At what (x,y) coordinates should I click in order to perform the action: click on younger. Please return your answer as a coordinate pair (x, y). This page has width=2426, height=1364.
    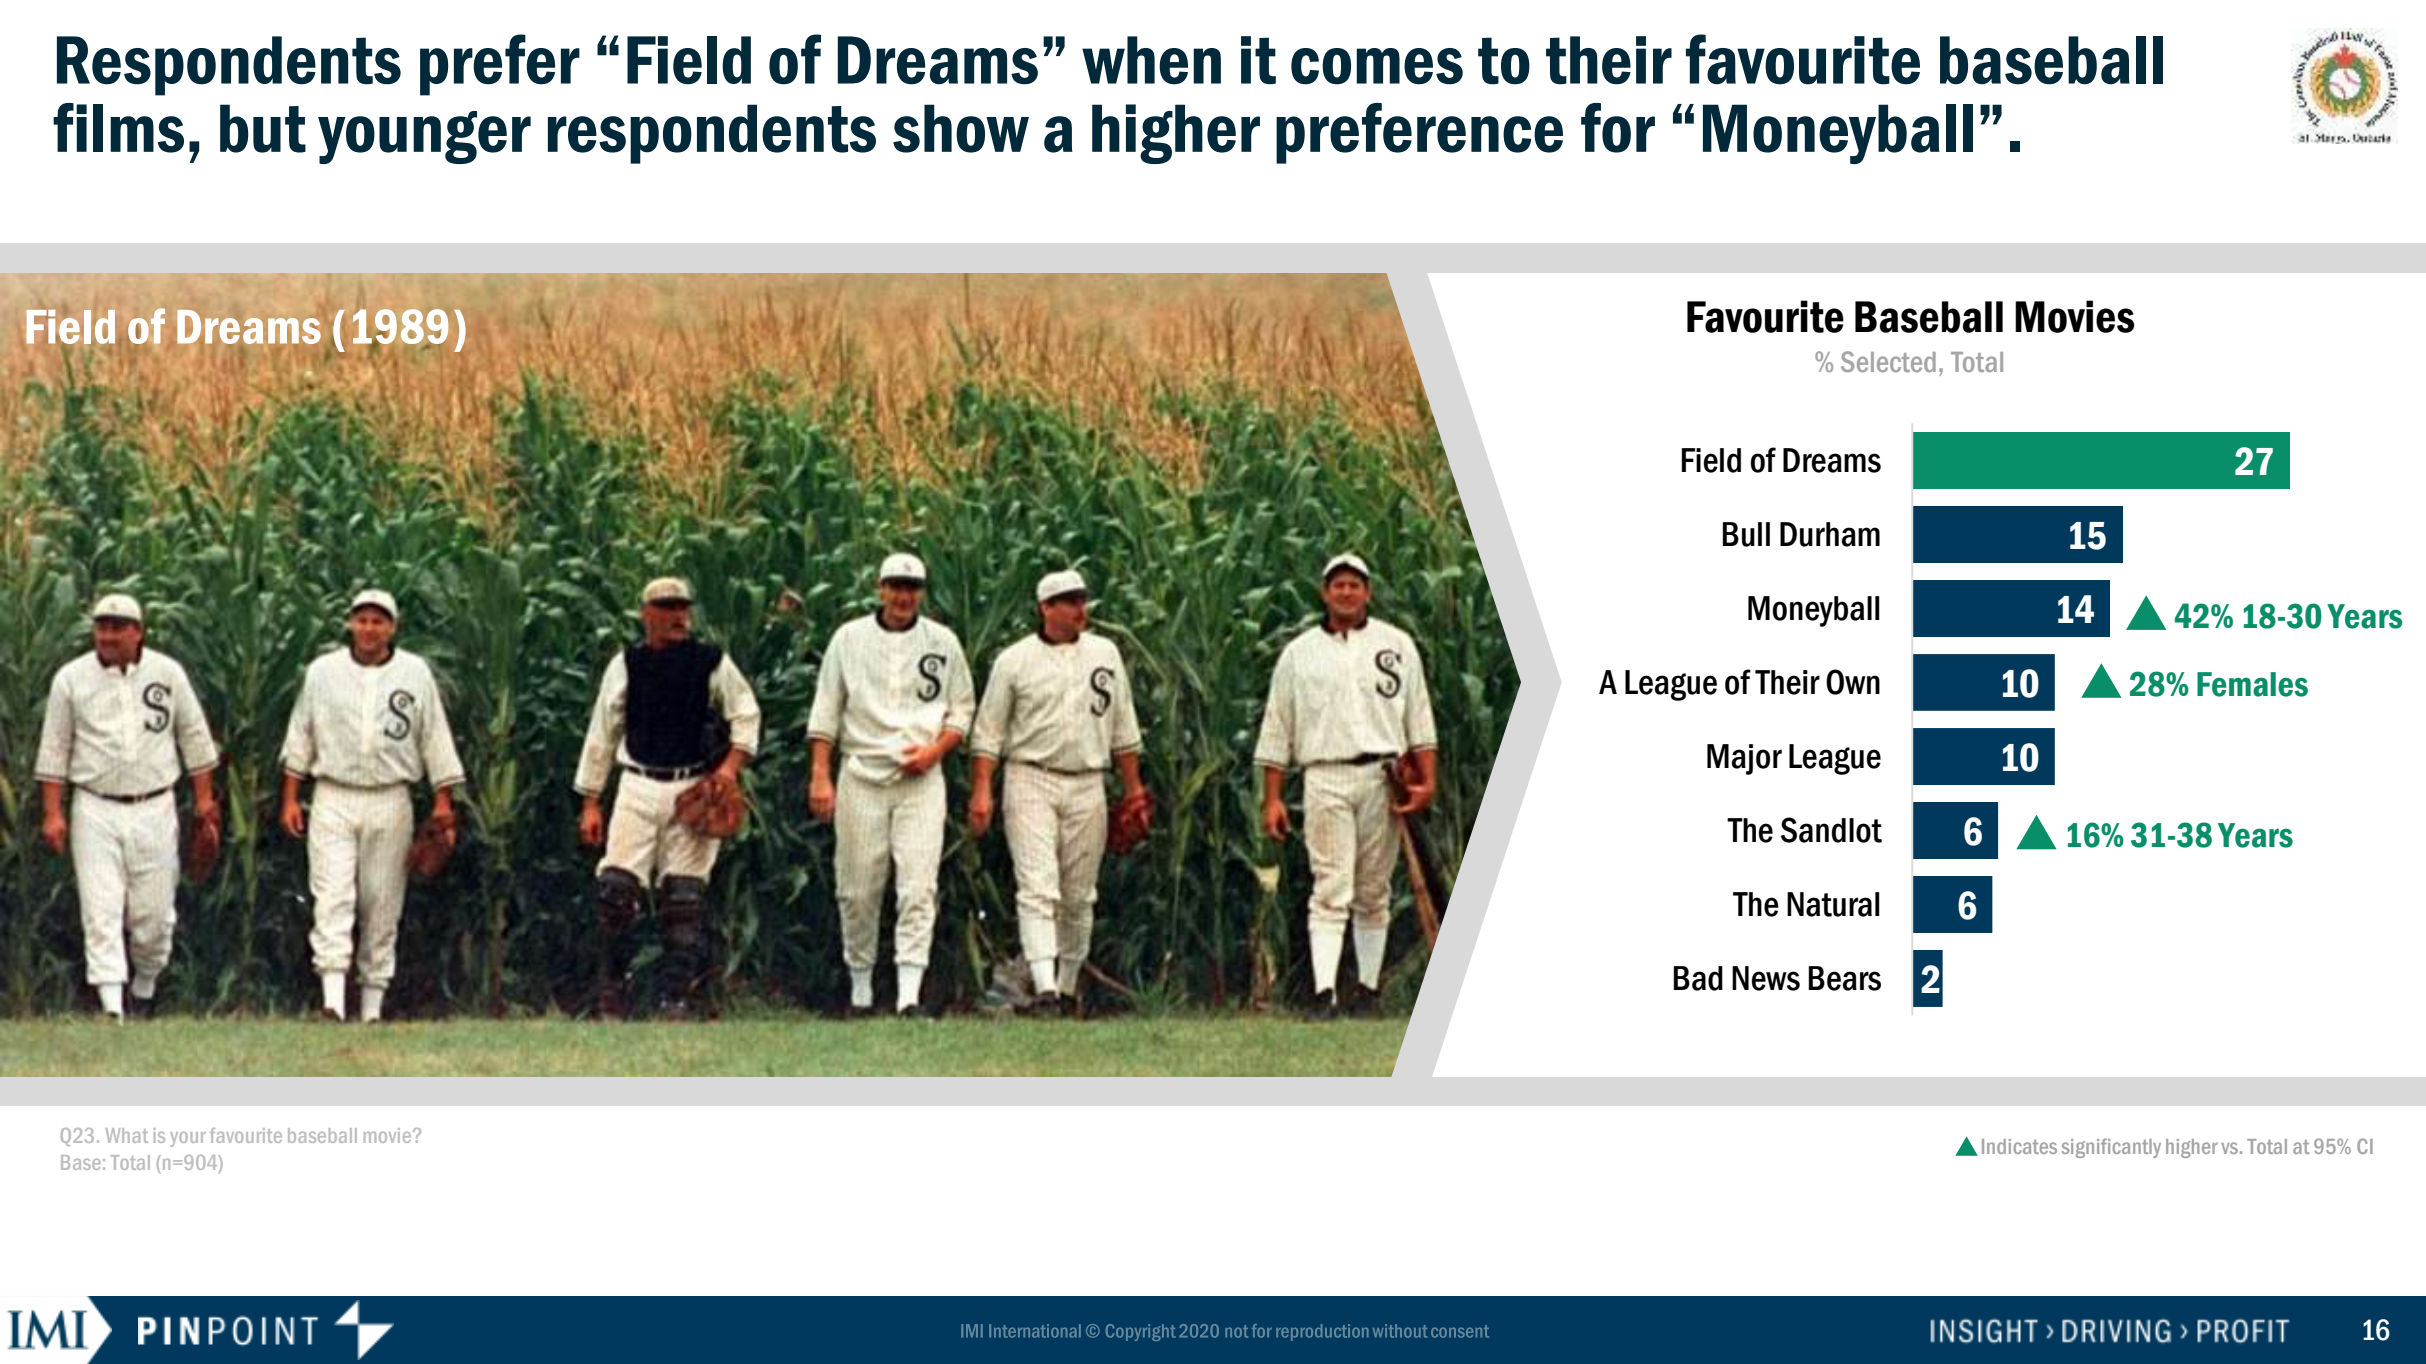
    Looking at the image, I should click on (424, 137).
